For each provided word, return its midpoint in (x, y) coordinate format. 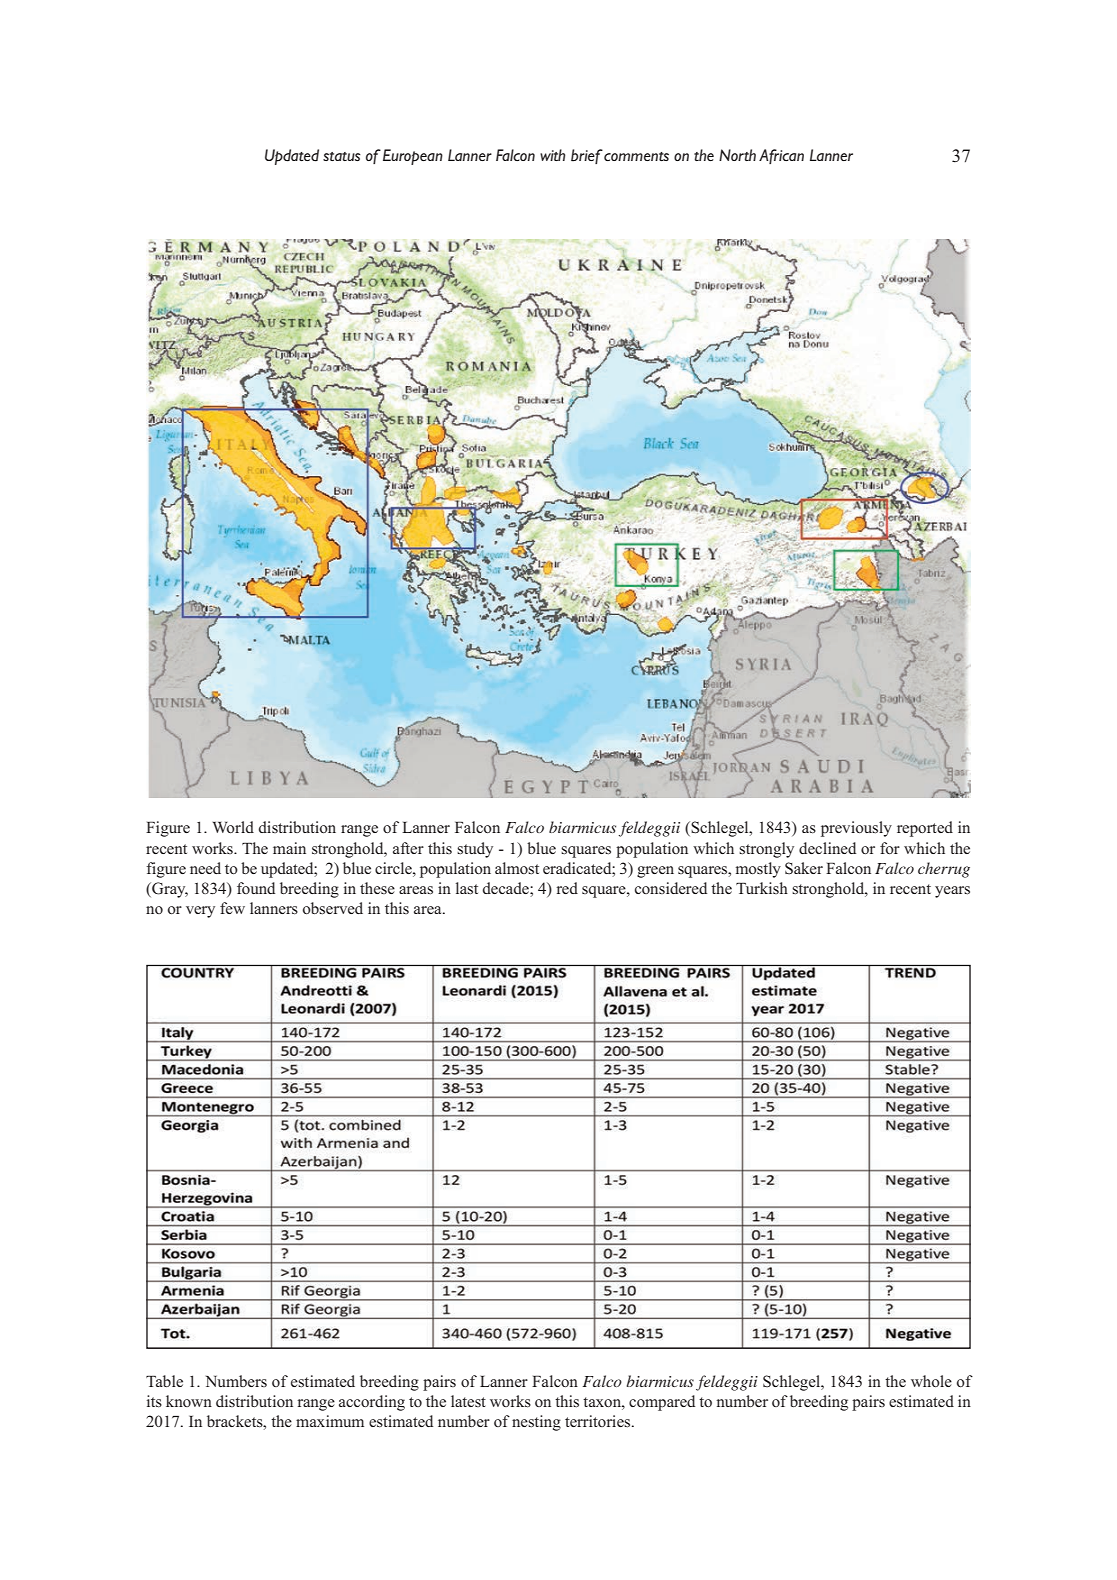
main (289, 848)
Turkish (762, 888)
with (552, 155)
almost (517, 868)
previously (856, 829)
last (467, 888)
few (232, 908)
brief (587, 156)
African (781, 156)
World (233, 827)
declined (827, 848)
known (189, 1401)
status (342, 156)
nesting (536, 1423)
